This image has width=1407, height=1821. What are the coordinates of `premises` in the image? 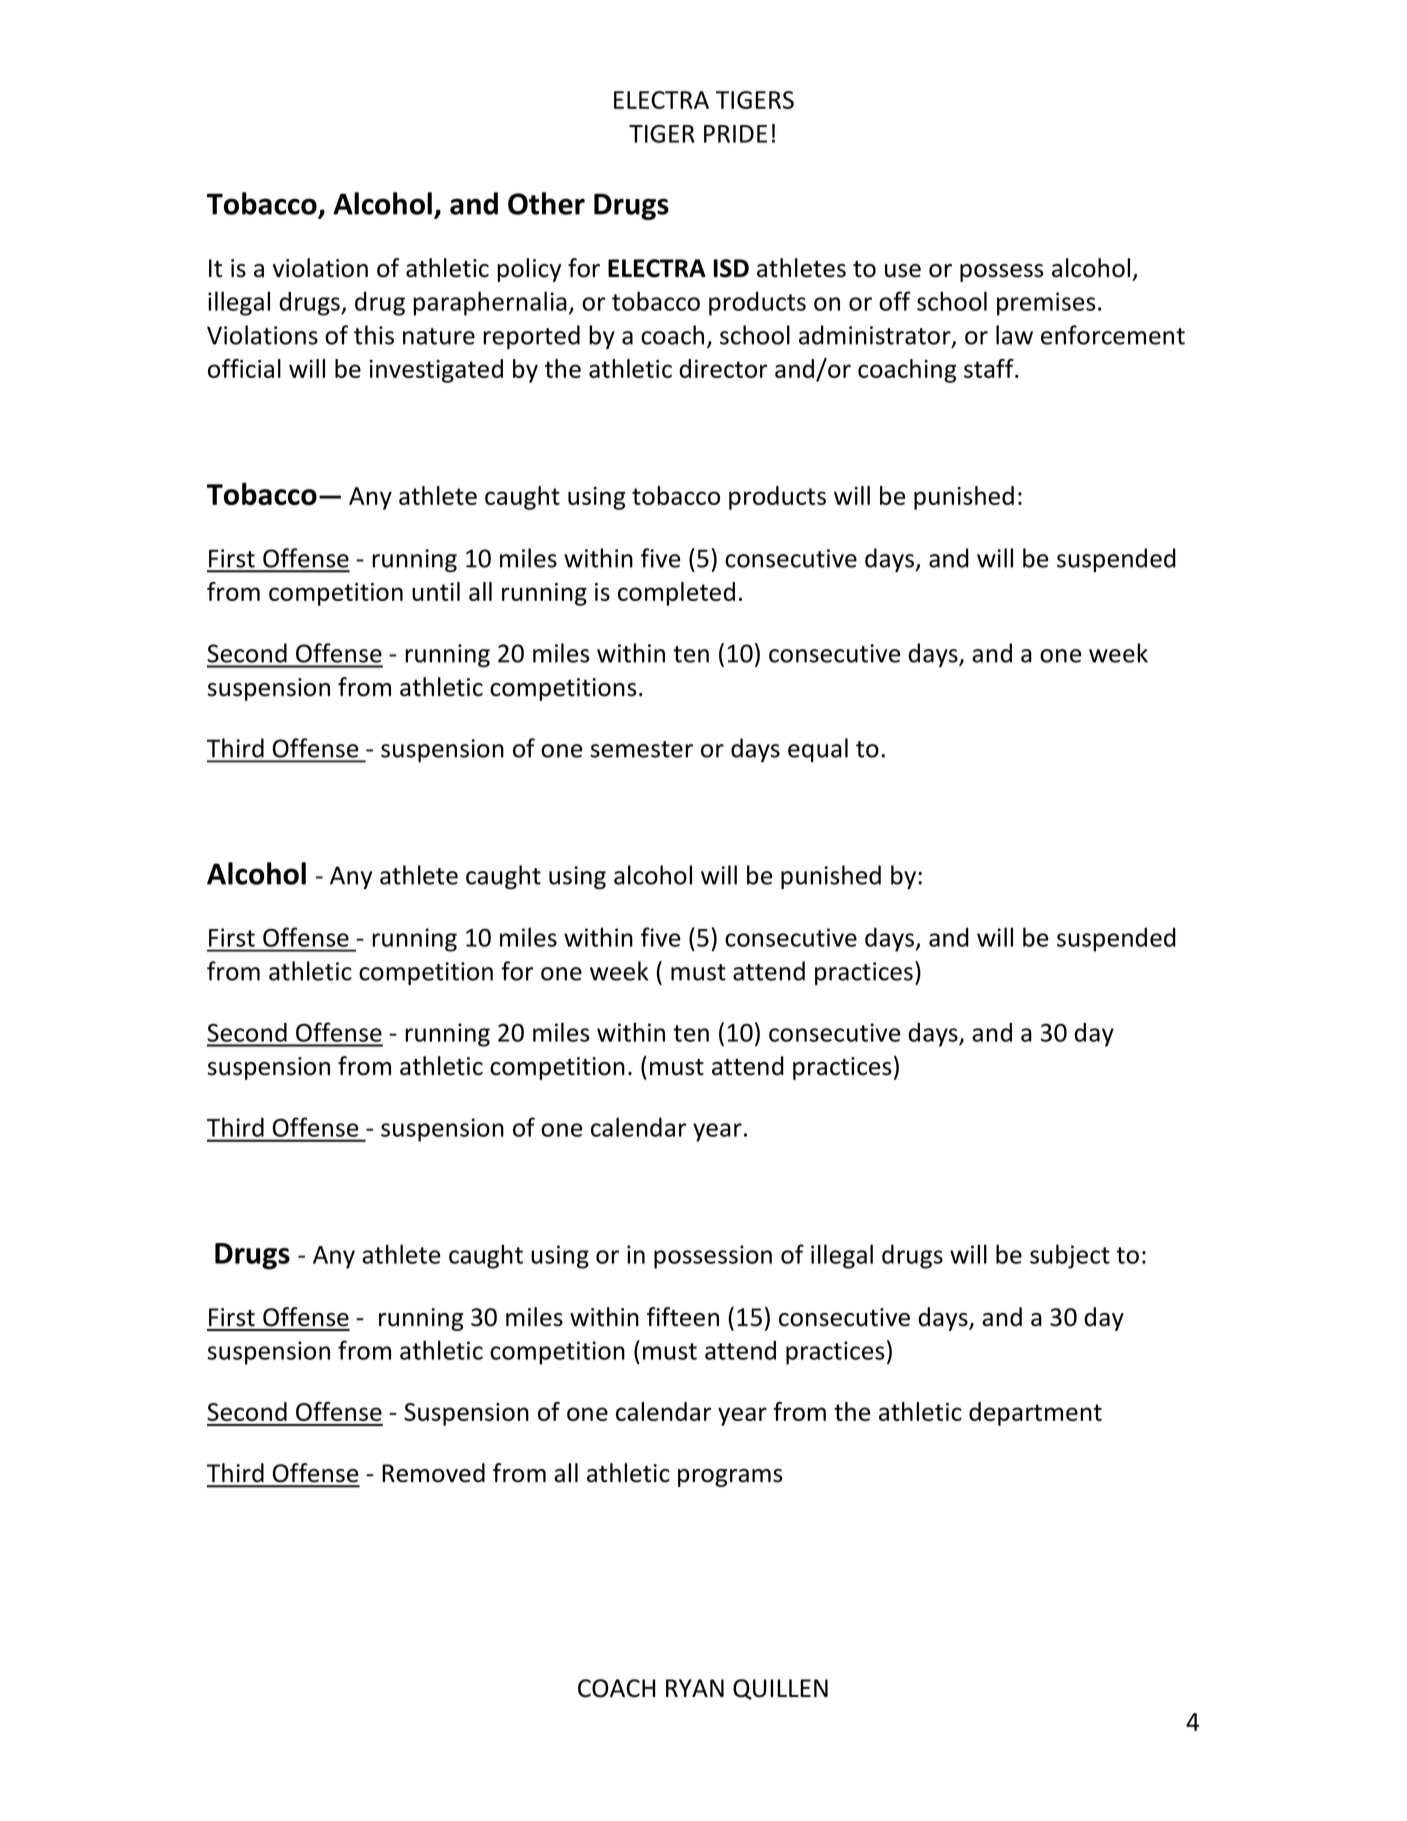 It's located at (1046, 304).
